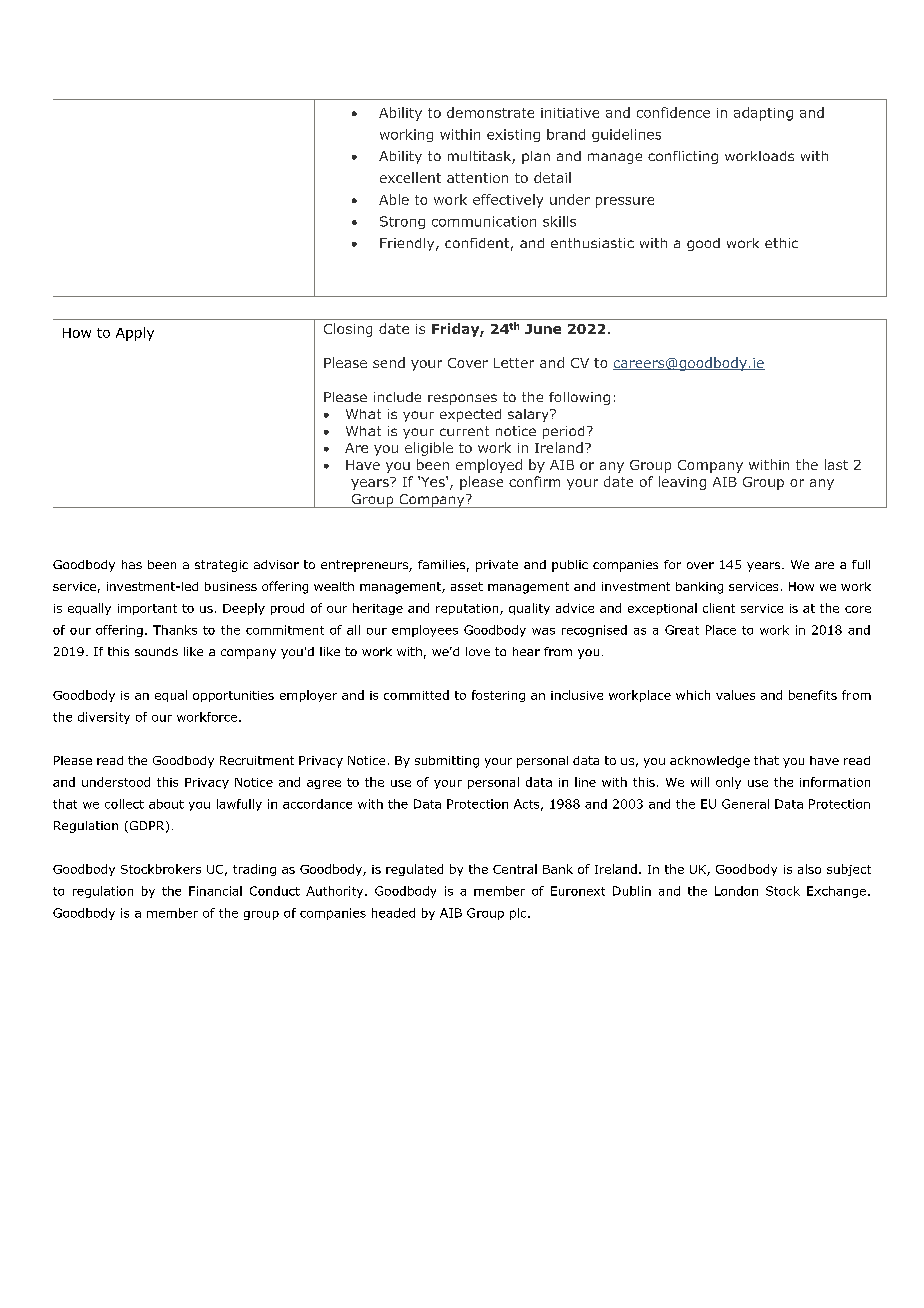 The width and height of the image is (924, 1308). I want to click on Recruitment, so click(257, 760).
